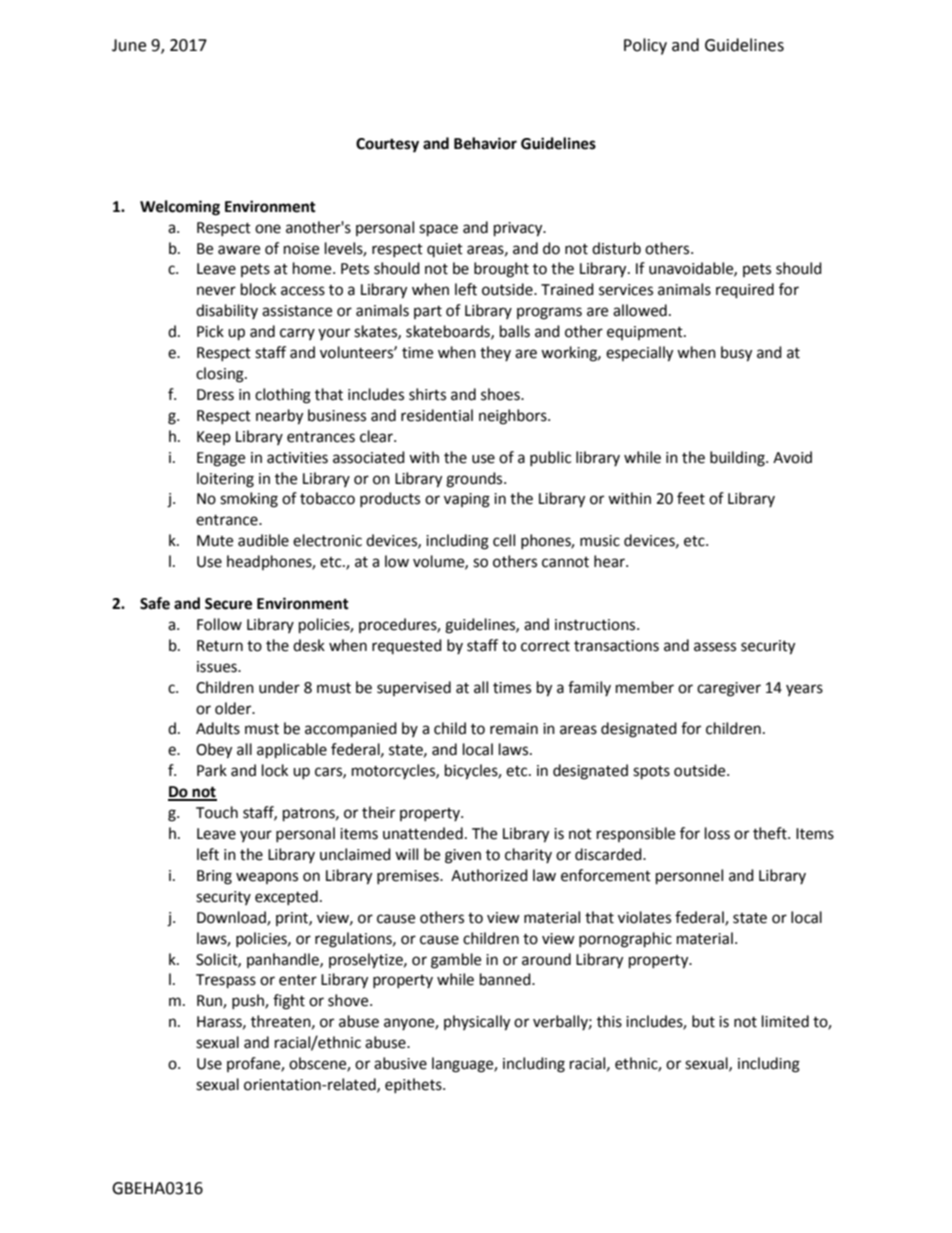 Image resolution: width=952 pixels, height=1233 pixels. Describe the element at coordinates (217, 812) in the page. I see `Touch` at that location.
